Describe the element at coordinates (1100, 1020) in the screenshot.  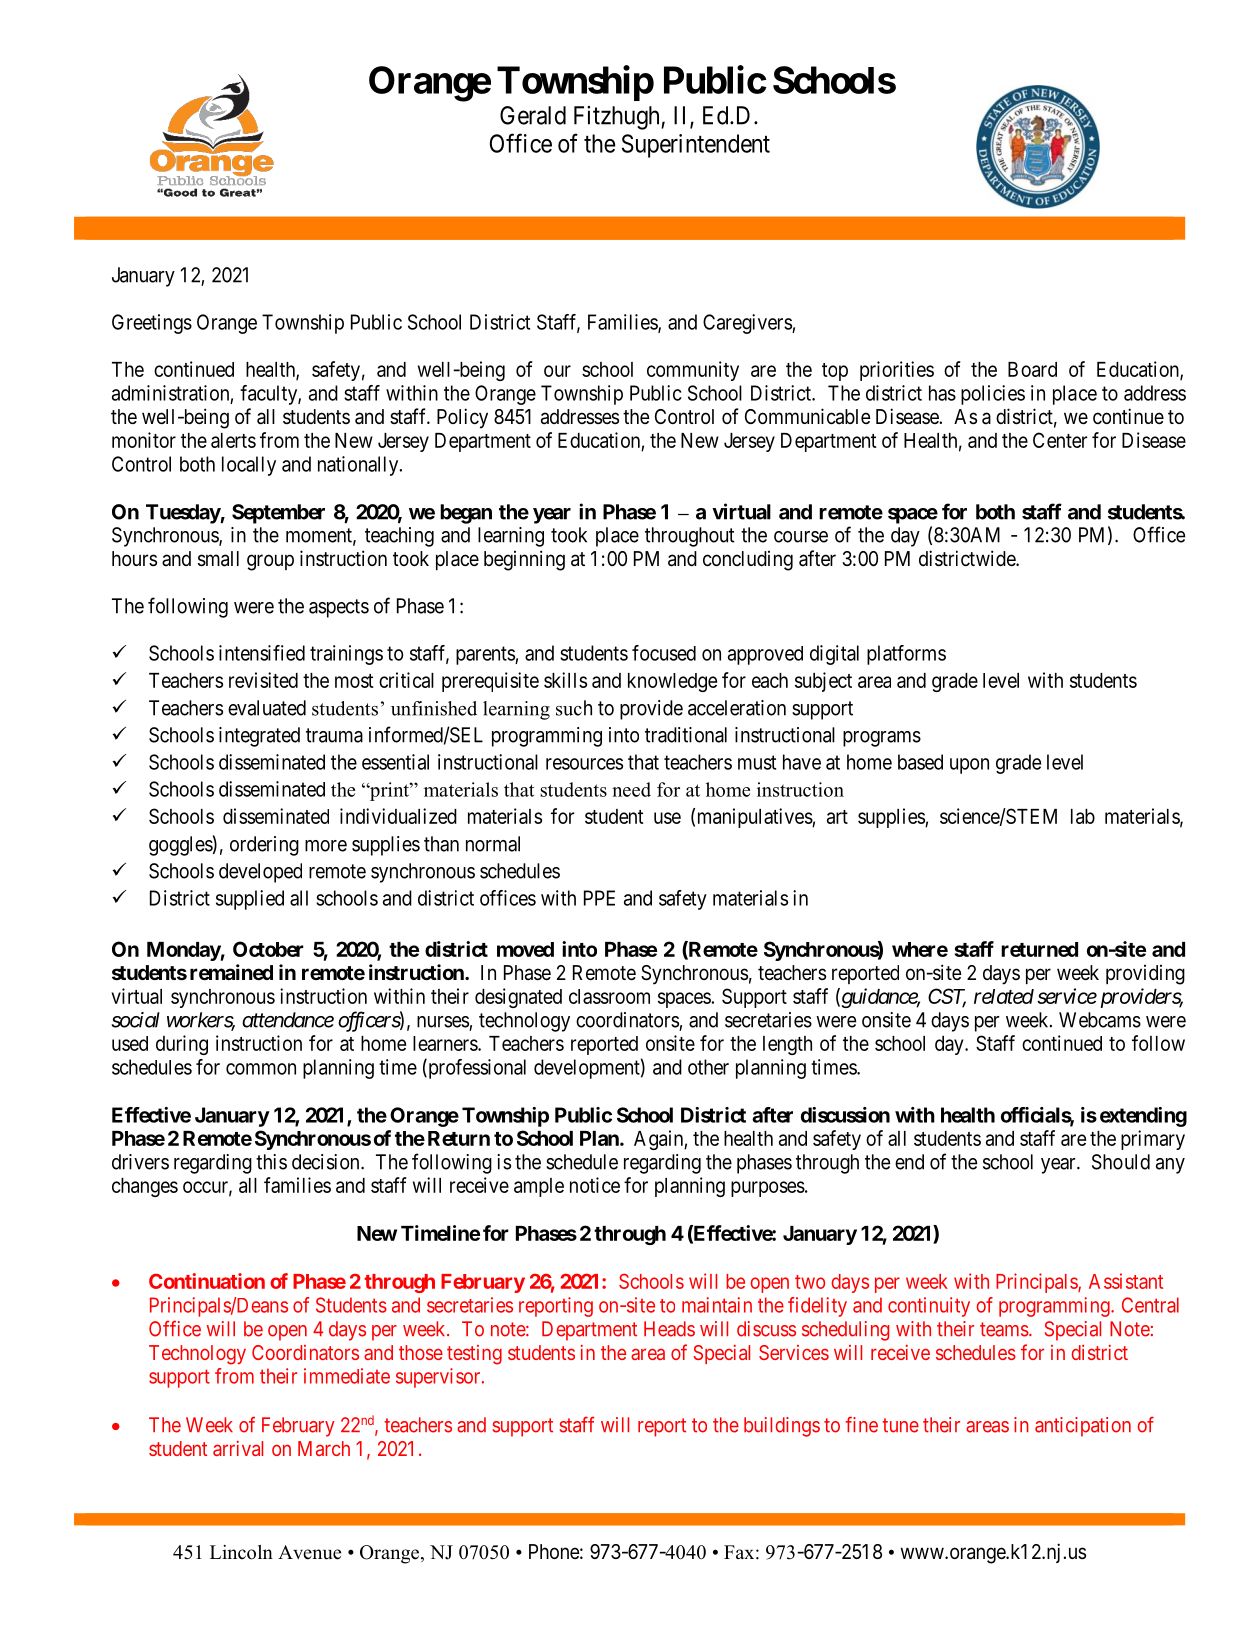
I see `Webcams` at that location.
